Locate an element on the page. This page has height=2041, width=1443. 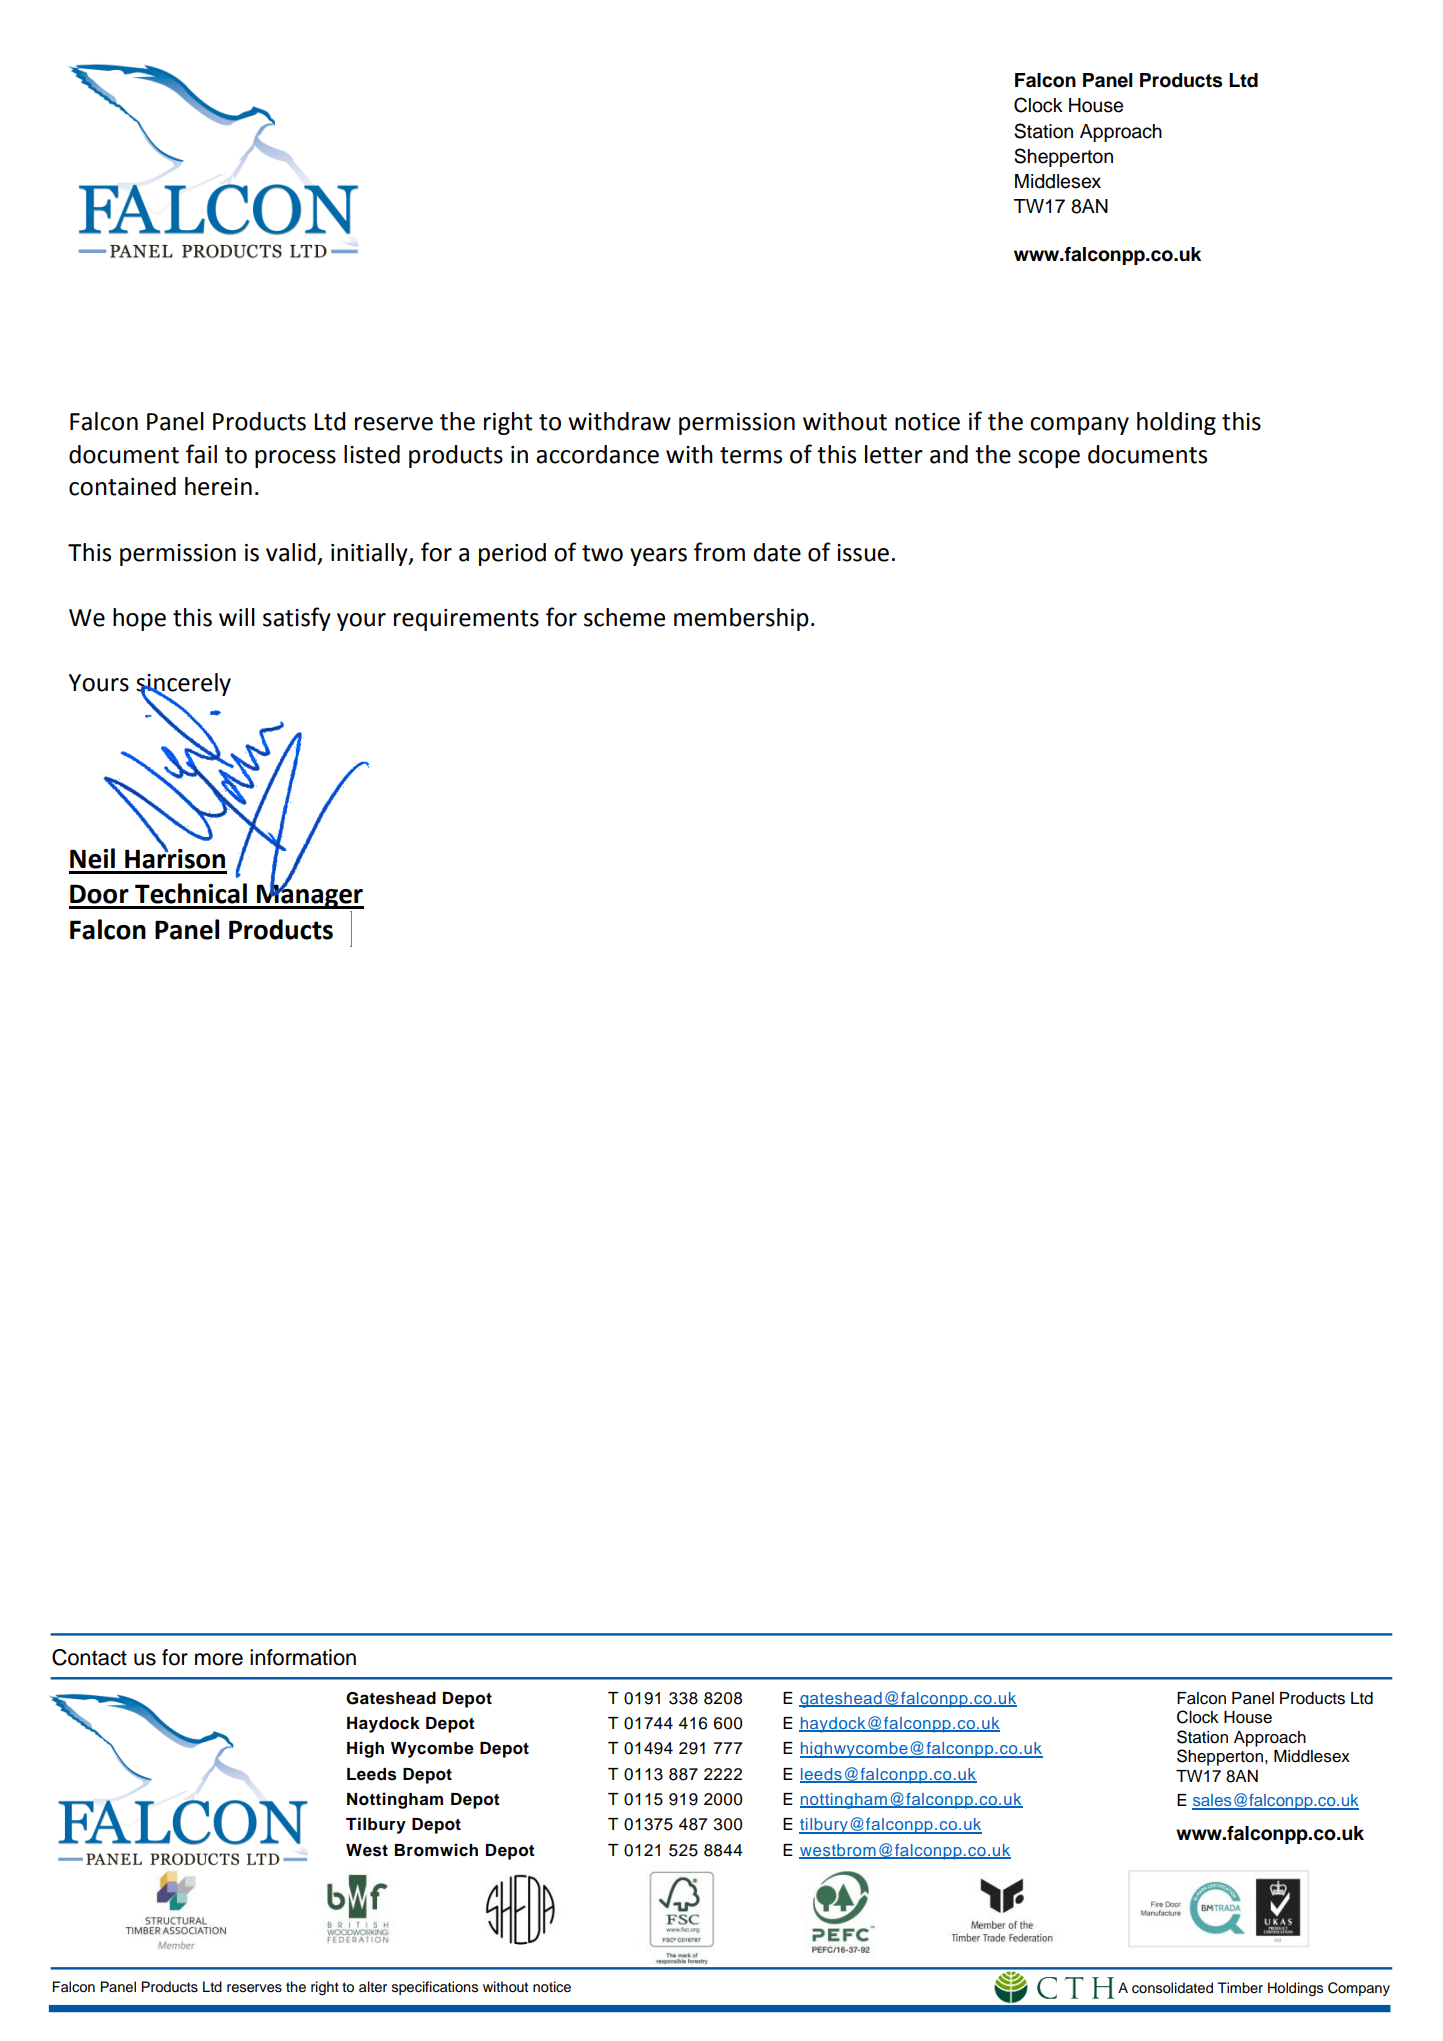
specifications is located at coordinates (435, 1988).
